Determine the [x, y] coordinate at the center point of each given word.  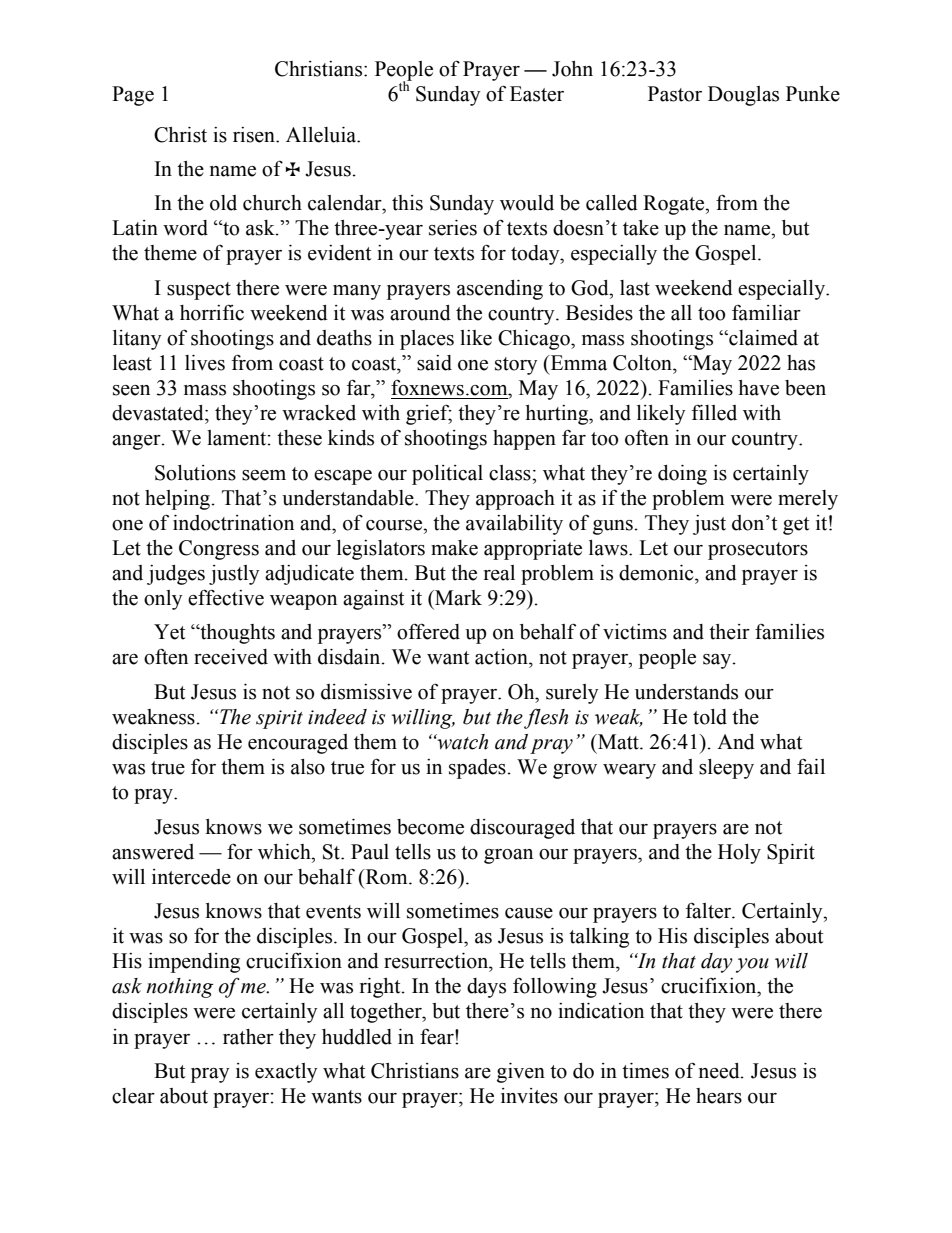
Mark [457, 598]
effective [226, 597]
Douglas [743, 96]
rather [248, 1037]
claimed [762, 338]
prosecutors [758, 551]
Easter [537, 94]
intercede [191, 877]
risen [255, 135]
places [427, 340]
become [430, 827]
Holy [739, 854]
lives [205, 363]
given [521, 1073]
